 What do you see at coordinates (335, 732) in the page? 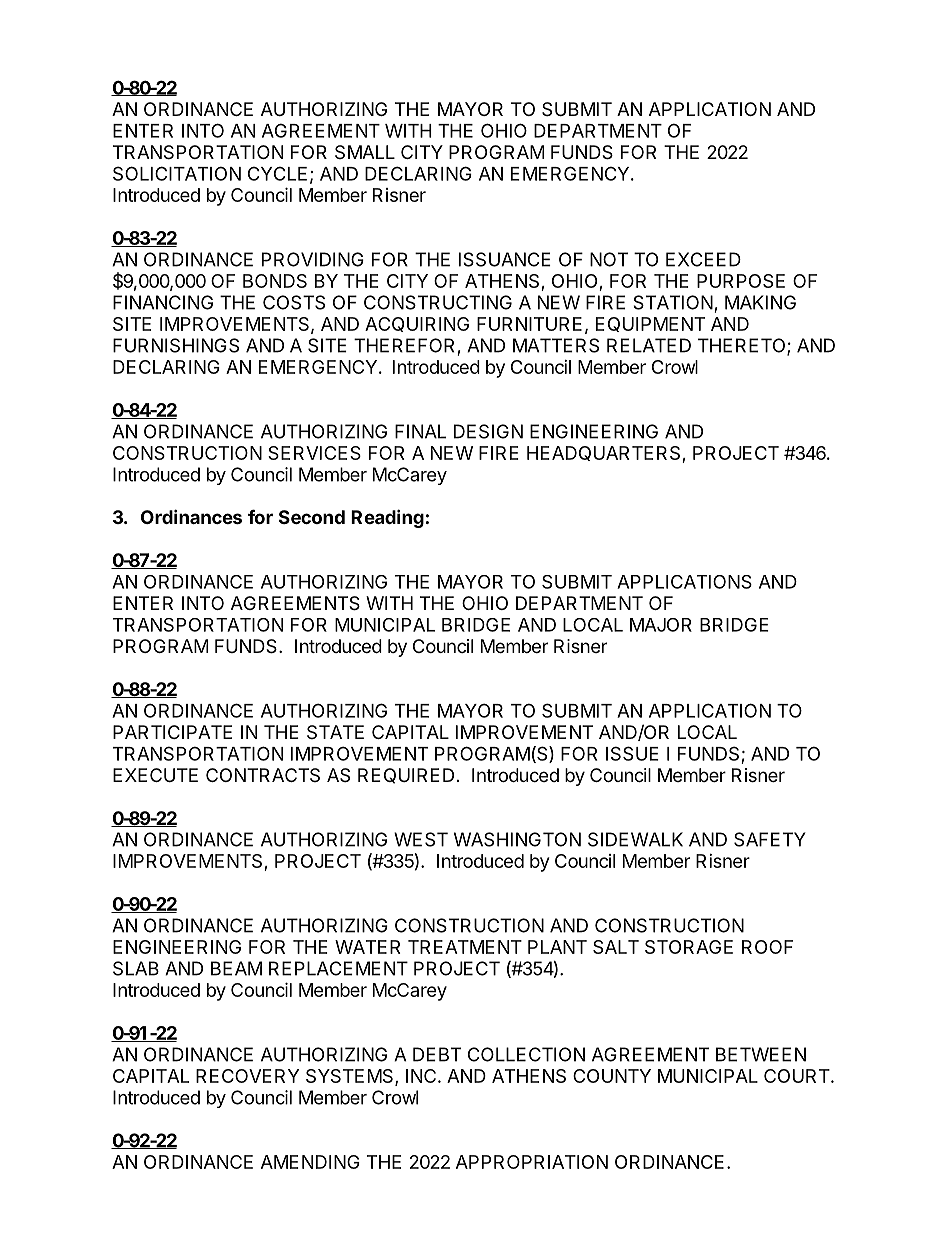
I see `STATE` at bounding box center [335, 732].
